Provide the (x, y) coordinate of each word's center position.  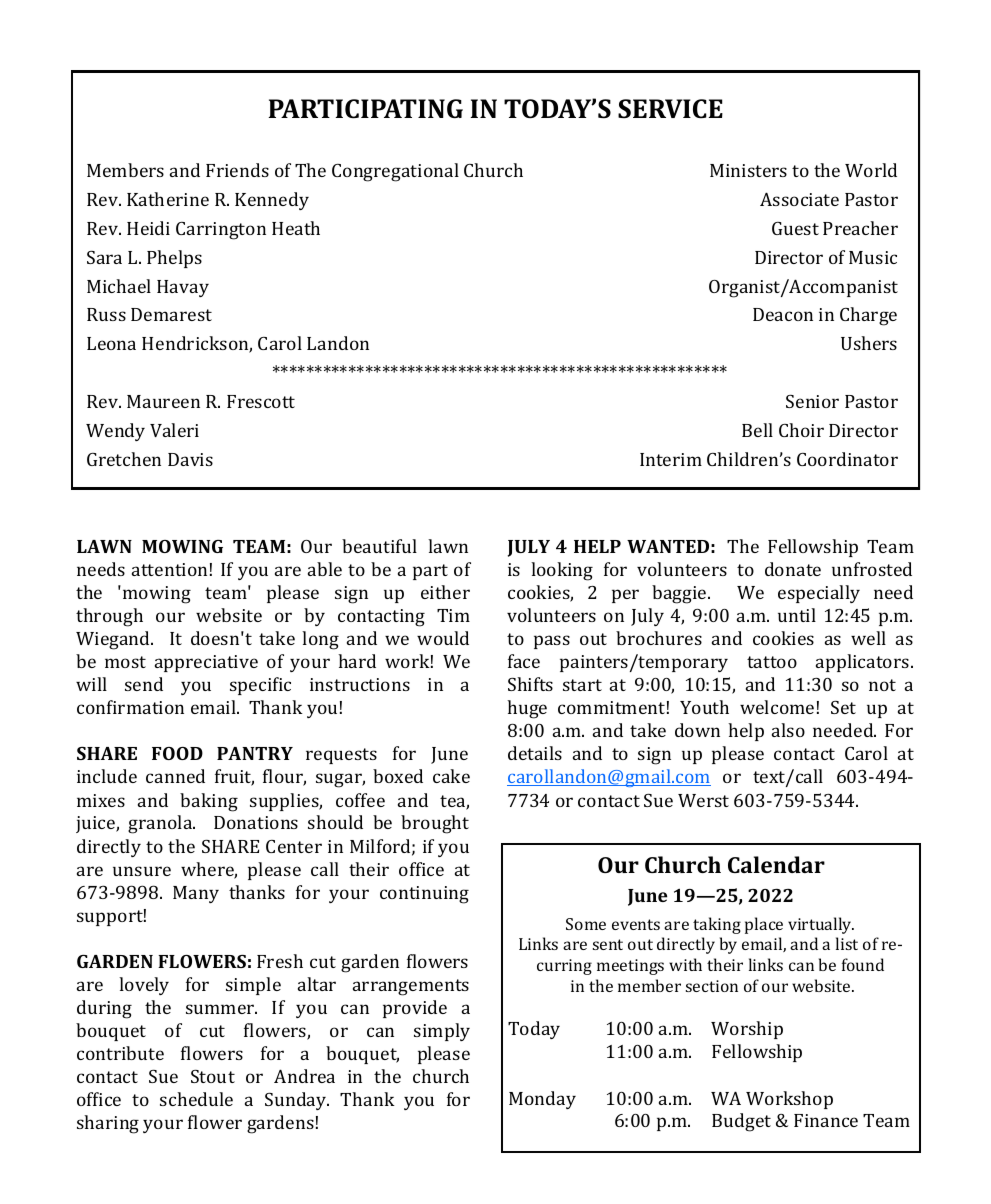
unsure (142, 871)
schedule (196, 1099)
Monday (542, 1100)
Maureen (163, 401)
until (797, 615)
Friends (237, 170)
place (764, 925)
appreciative (206, 663)
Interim (671, 459)
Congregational (395, 172)
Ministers (748, 170)
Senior (812, 401)
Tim (453, 615)
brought (435, 824)
